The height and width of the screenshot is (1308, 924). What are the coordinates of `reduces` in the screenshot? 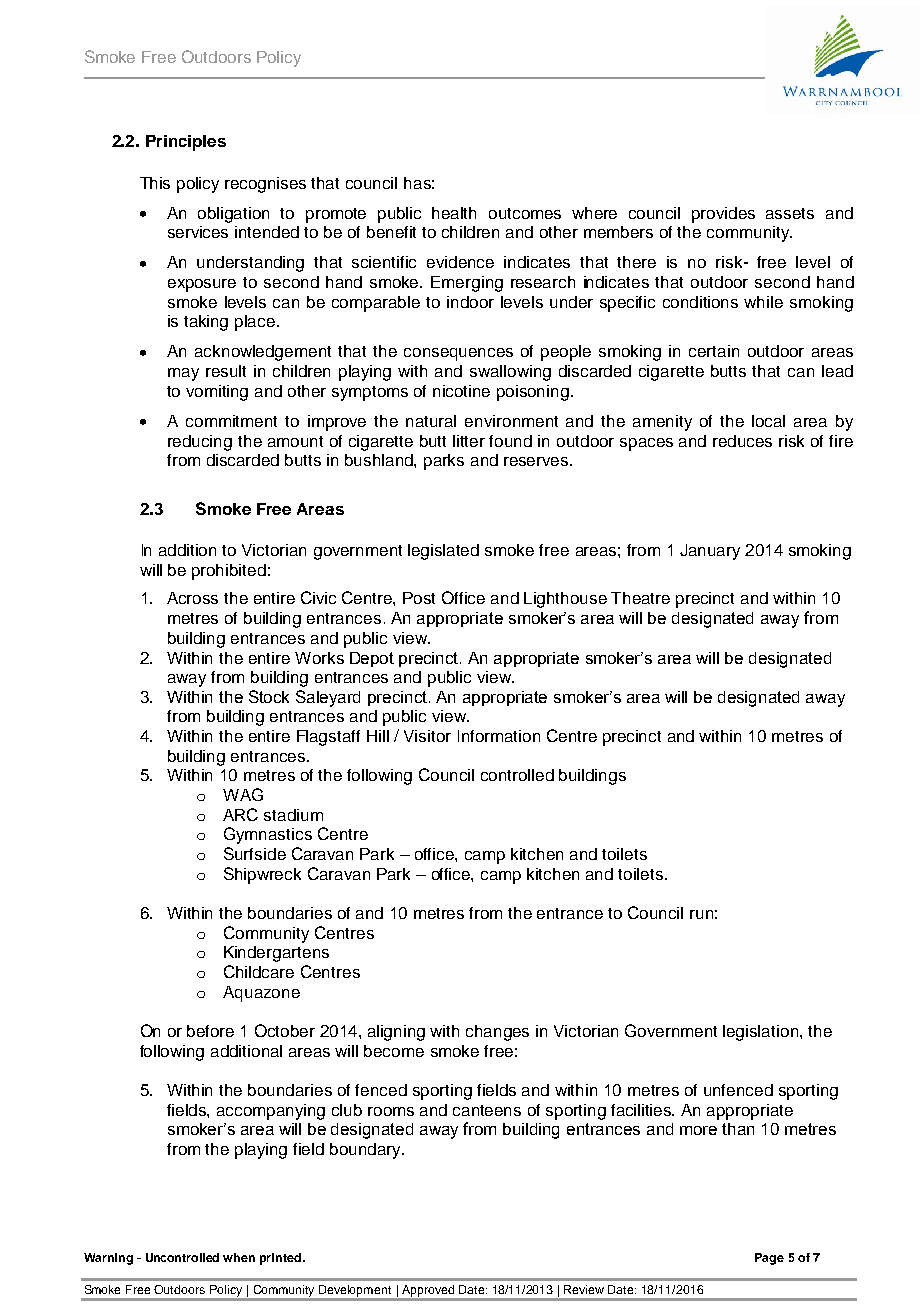 It's located at (742, 441).
